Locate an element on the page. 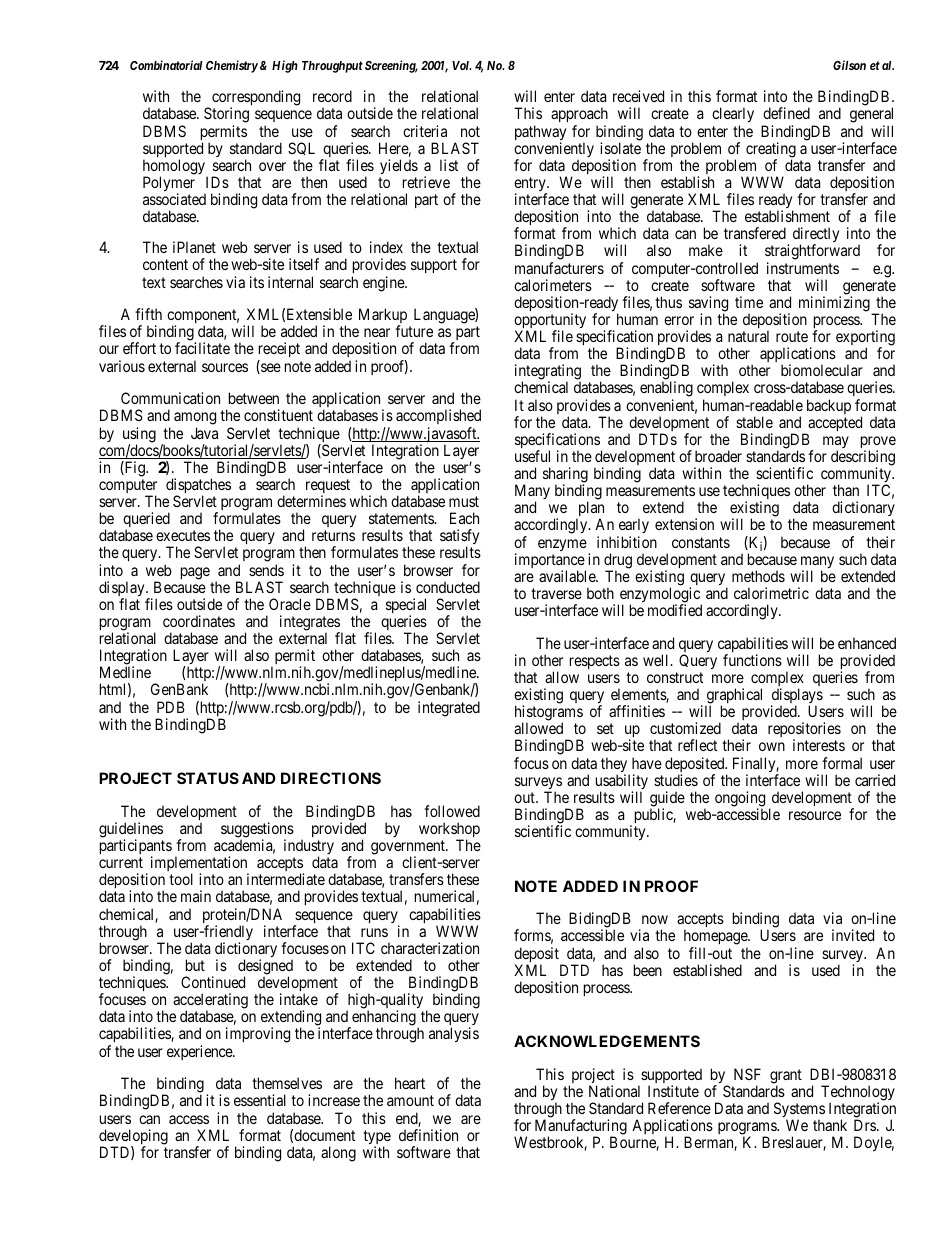 This document has width=952, height=1233. resource is located at coordinates (815, 815).
